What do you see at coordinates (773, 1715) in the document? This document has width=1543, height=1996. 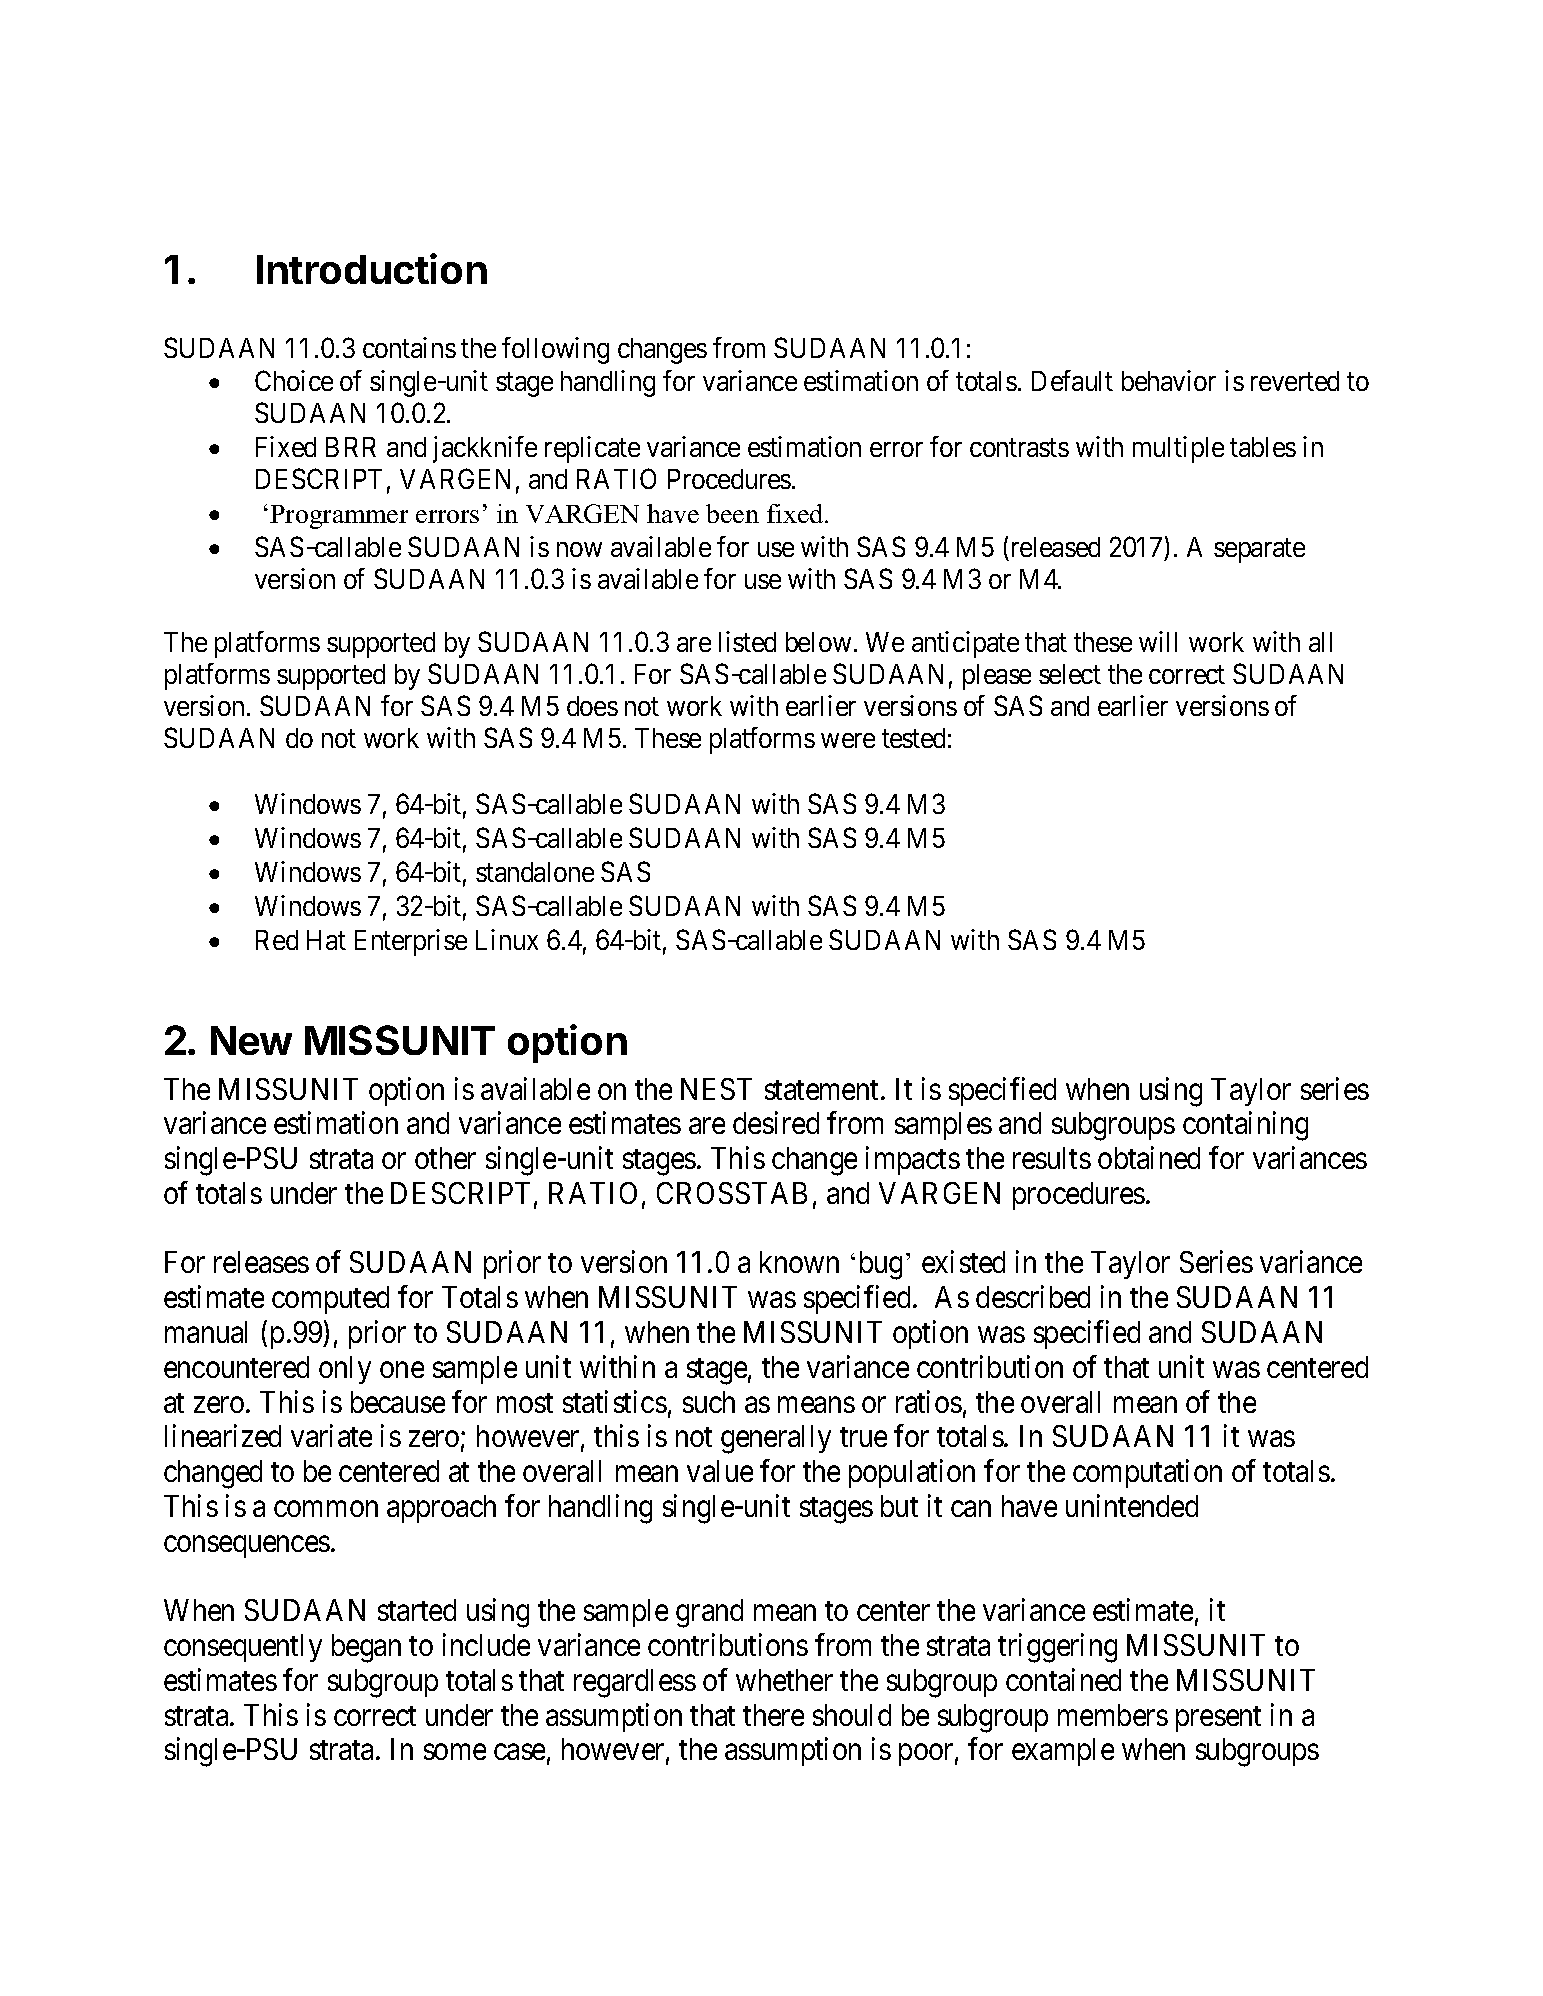 I see `there` at bounding box center [773, 1715].
